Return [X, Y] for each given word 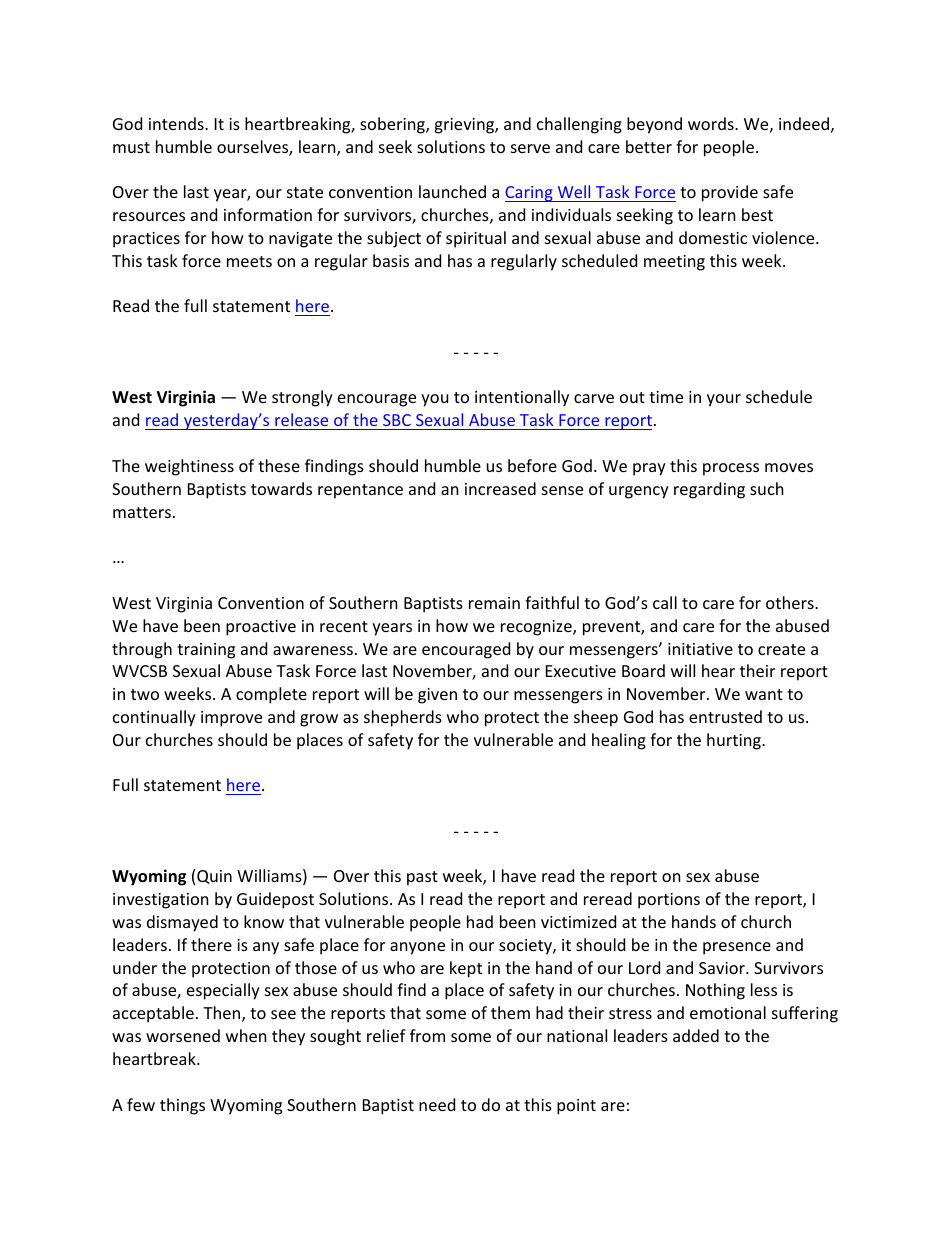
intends [177, 123]
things [182, 1106]
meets [249, 261]
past [422, 878]
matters [142, 512]
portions [669, 901]
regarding [709, 490]
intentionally [522, 398]
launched [452, 191]
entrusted [725, 716]
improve [231, 719]
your [724, 400]
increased [500, 488]
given [437, 696]
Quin [214, 877]
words [712, 123]
